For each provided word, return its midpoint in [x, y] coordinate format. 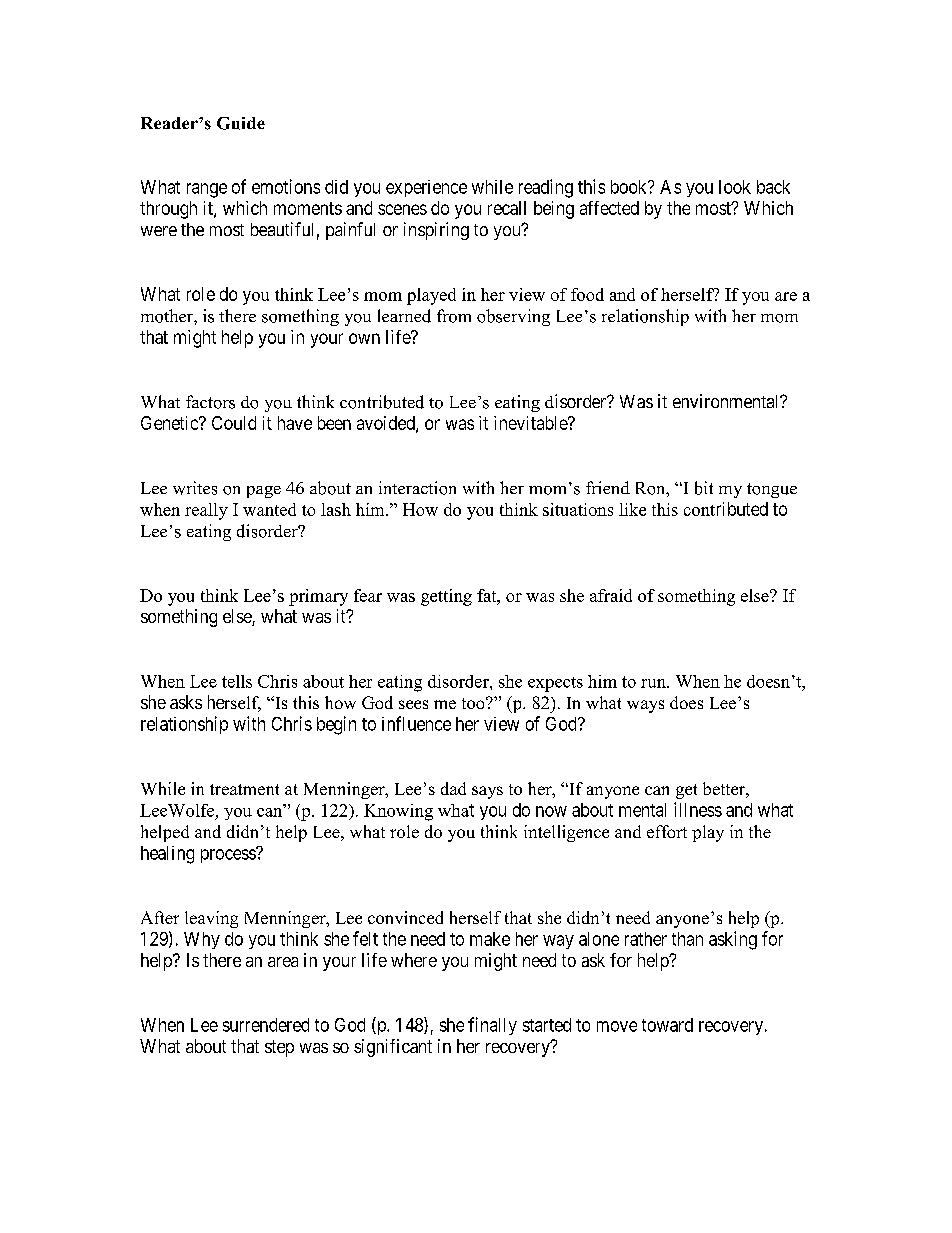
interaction [417, 488]
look [735, 187]
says [487, 792]
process [229, 855]
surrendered [266, 1025]
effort [667, 831]
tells [237, 681]
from [454, 316]
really [206, 511]
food [587, 294]
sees [413, 704]
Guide [241, 123]
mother [168, 316]
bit [704, 488]
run [654, 683]
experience [426, 188]
